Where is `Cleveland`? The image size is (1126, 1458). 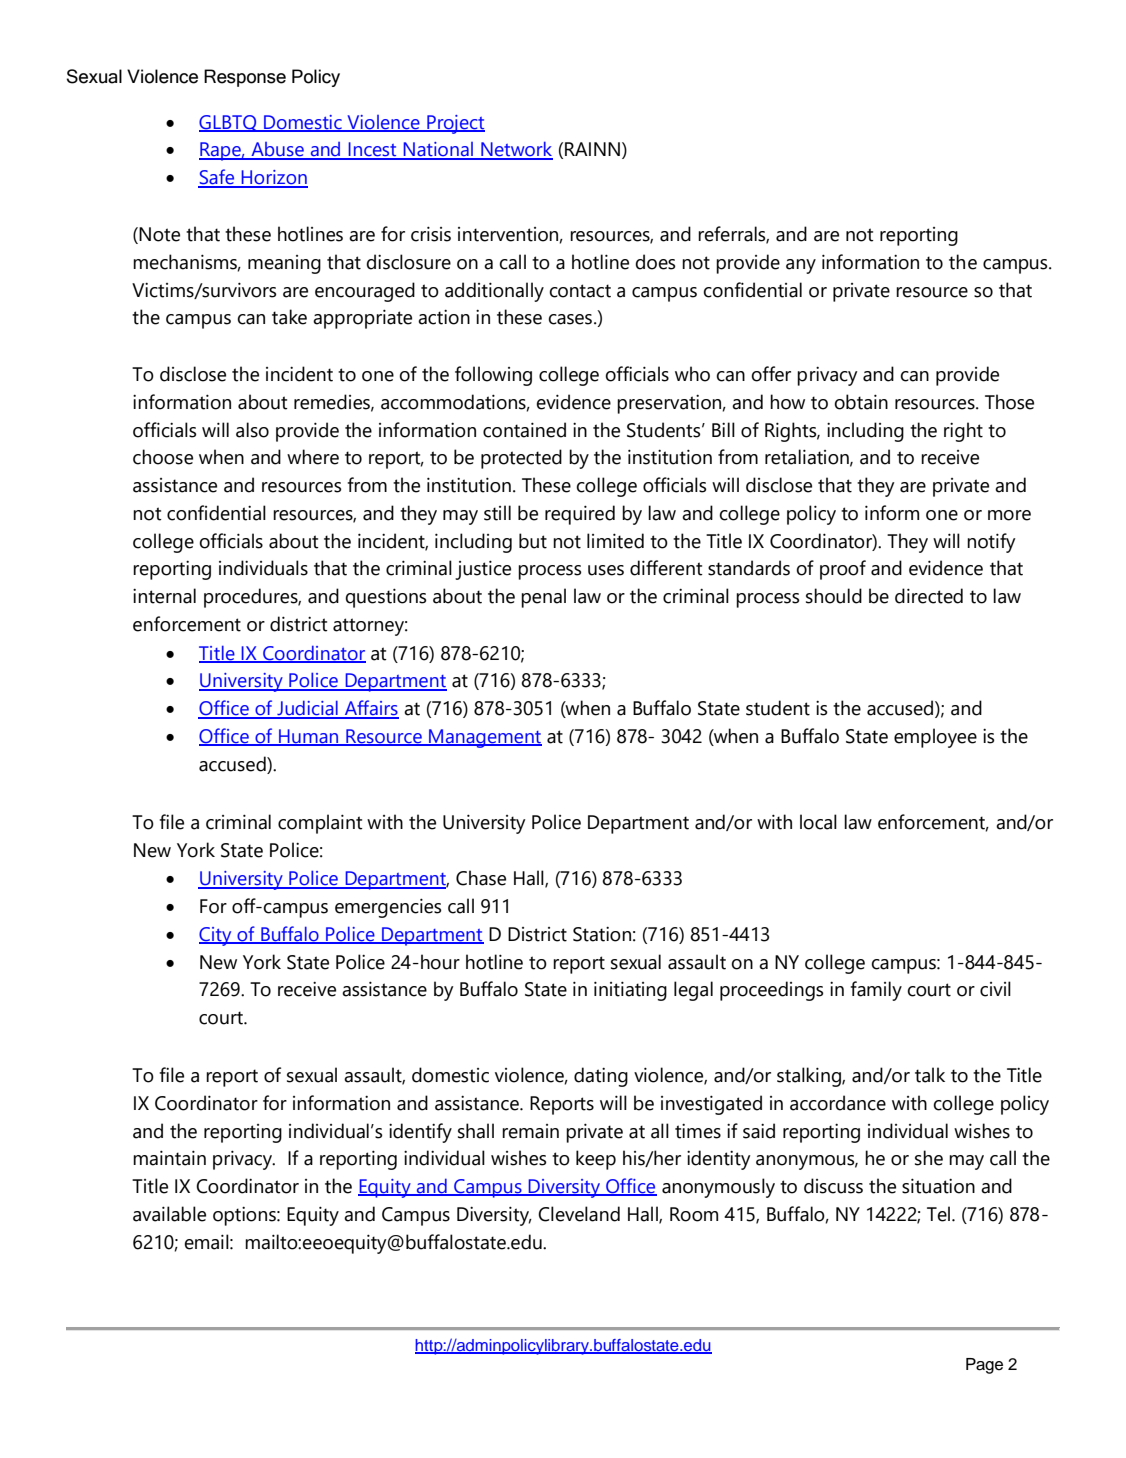
Cleveland is located at coordinates (579, 1214).
